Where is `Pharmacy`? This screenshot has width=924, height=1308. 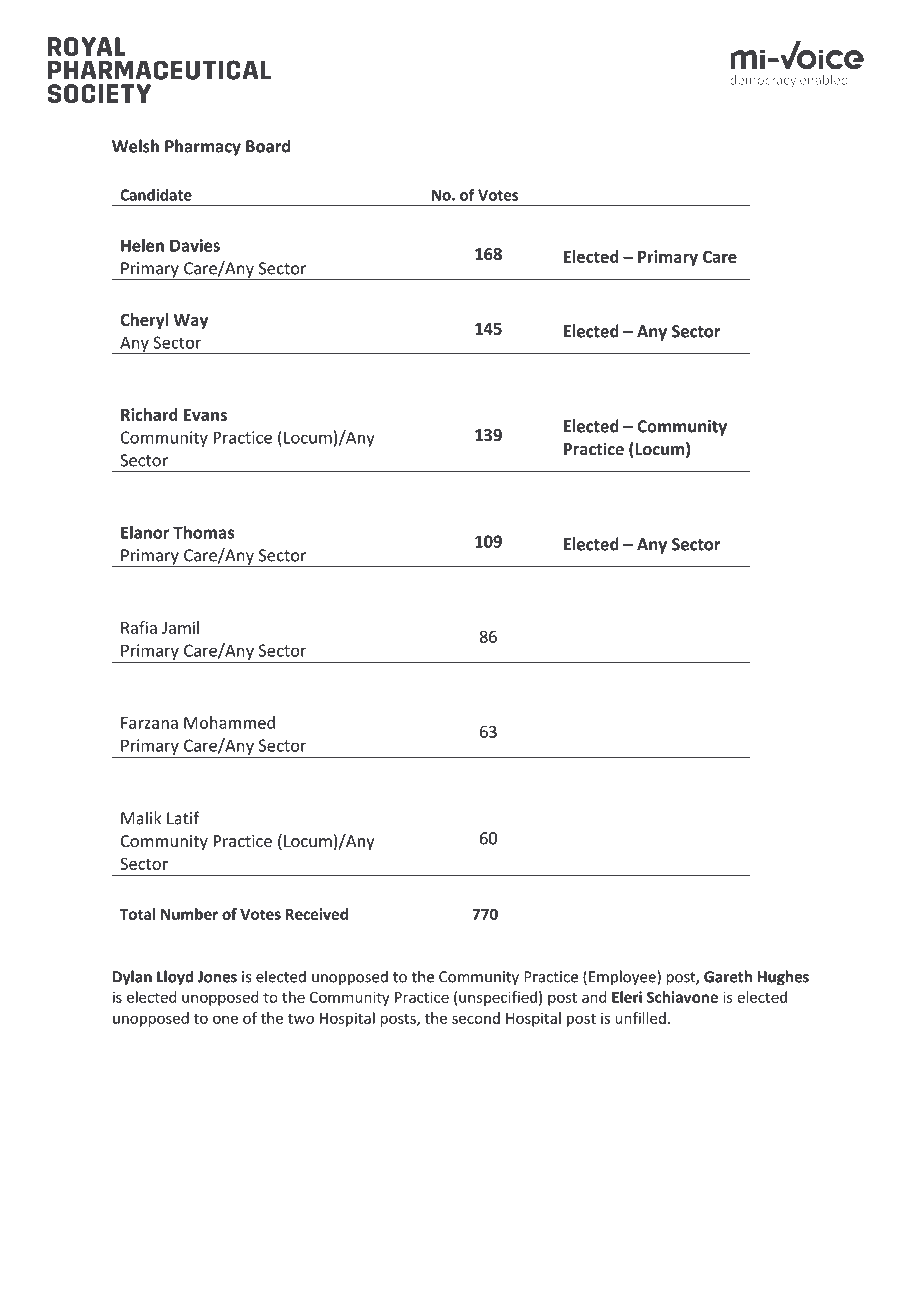 Pharmacy is located at coordinates (203, 147).
